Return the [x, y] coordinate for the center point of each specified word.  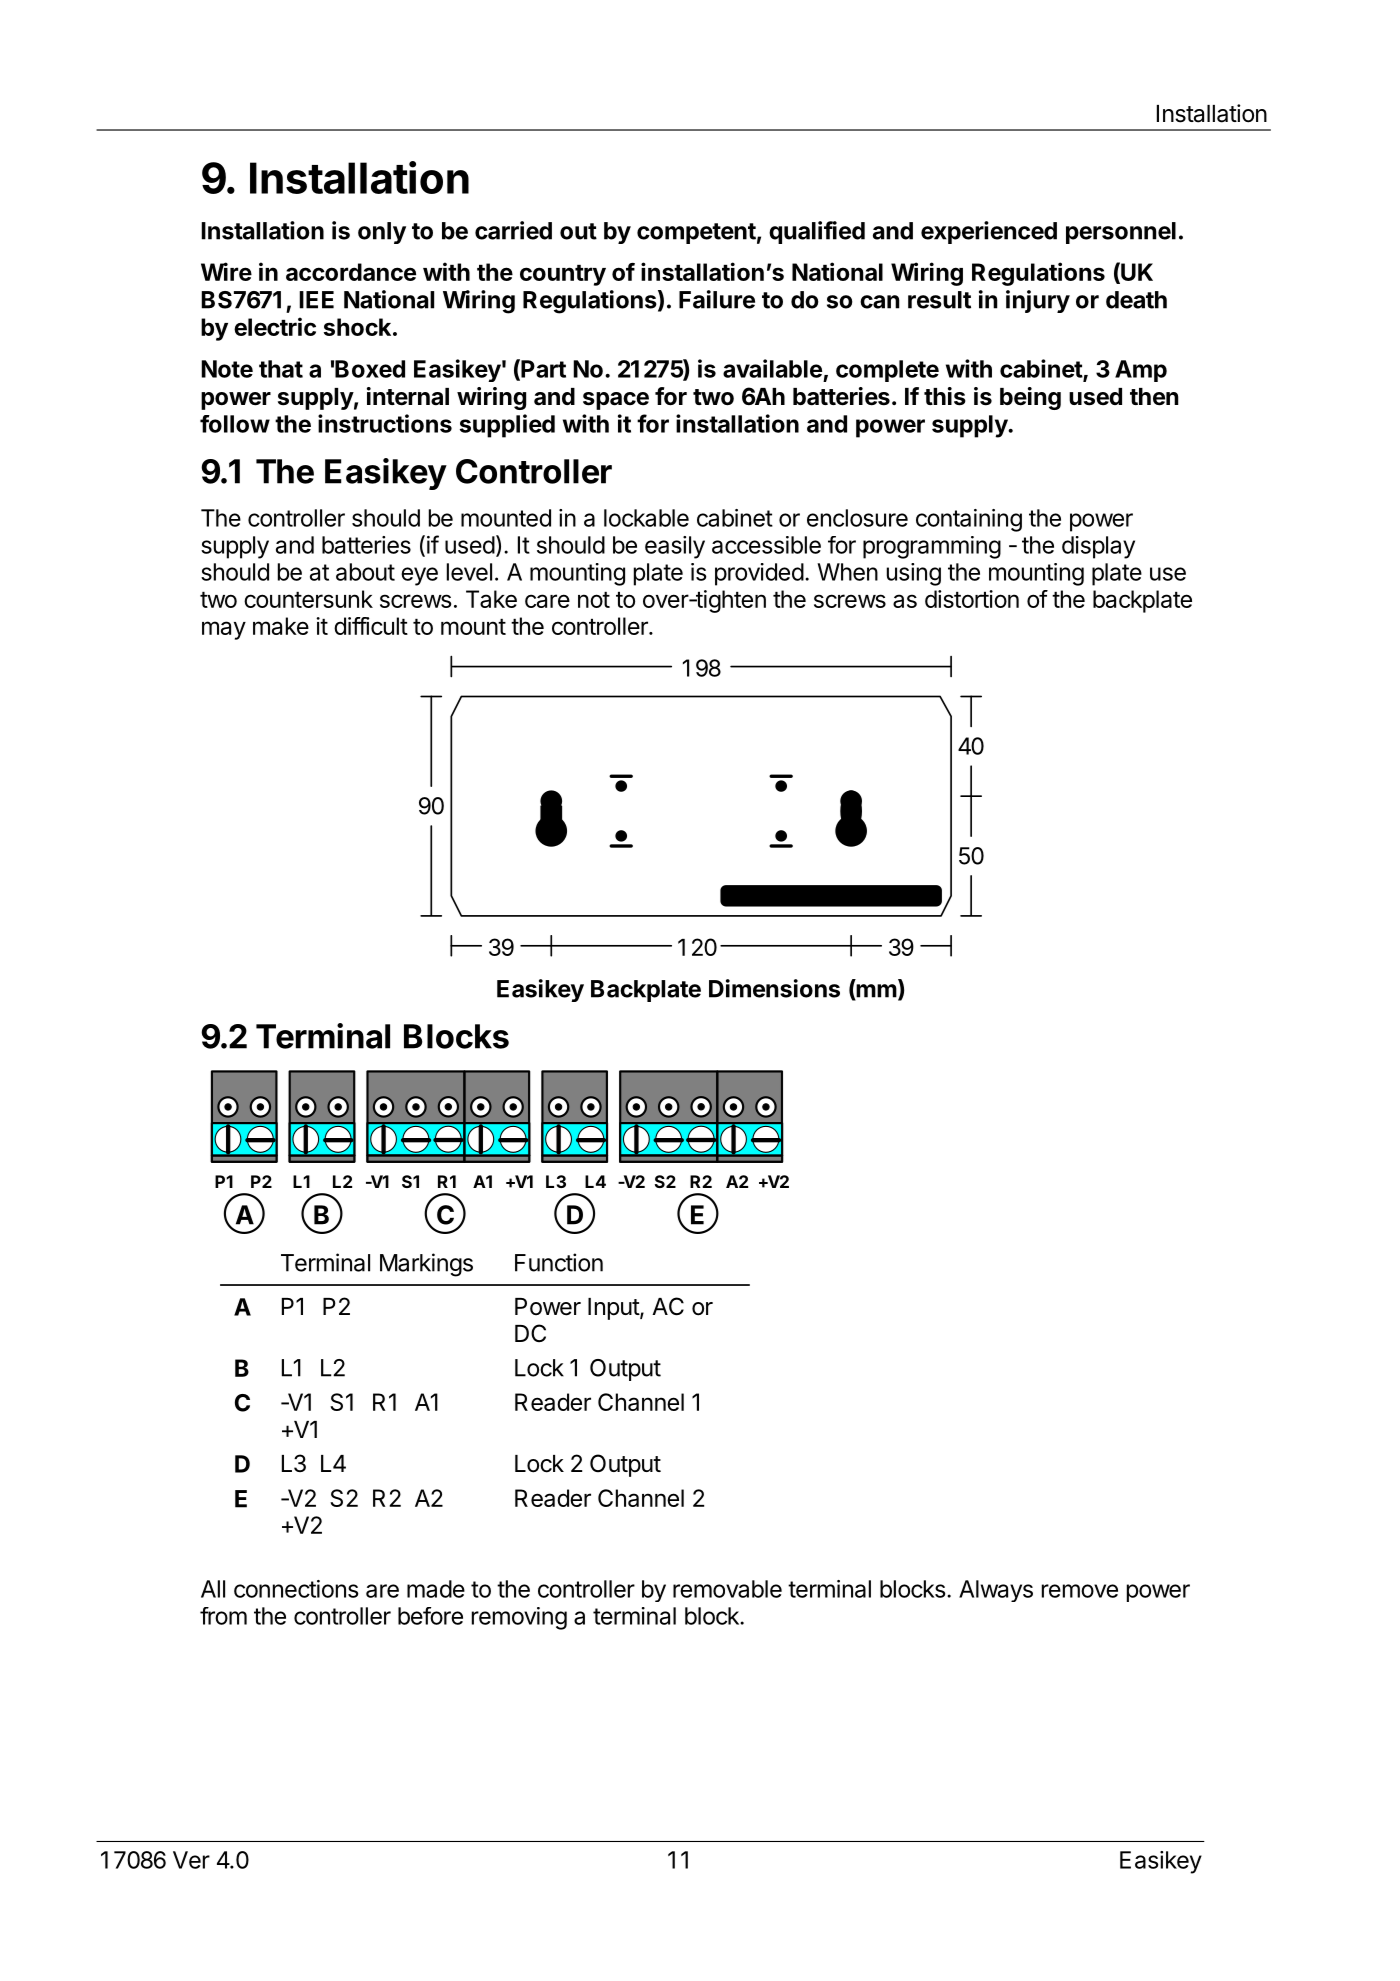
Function [559, 1262]
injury [1038, 301]
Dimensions [774, 988]
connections [296, 1589]
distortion [972, 599]
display [1098, 547]
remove [1080, 1591]
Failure [717, 299]
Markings [426, 1265]
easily [675, 547]
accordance [351, 272]
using [914, 574]
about [365, 572]
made [436, 1589]
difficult [371, 626]
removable [727, 1589]
